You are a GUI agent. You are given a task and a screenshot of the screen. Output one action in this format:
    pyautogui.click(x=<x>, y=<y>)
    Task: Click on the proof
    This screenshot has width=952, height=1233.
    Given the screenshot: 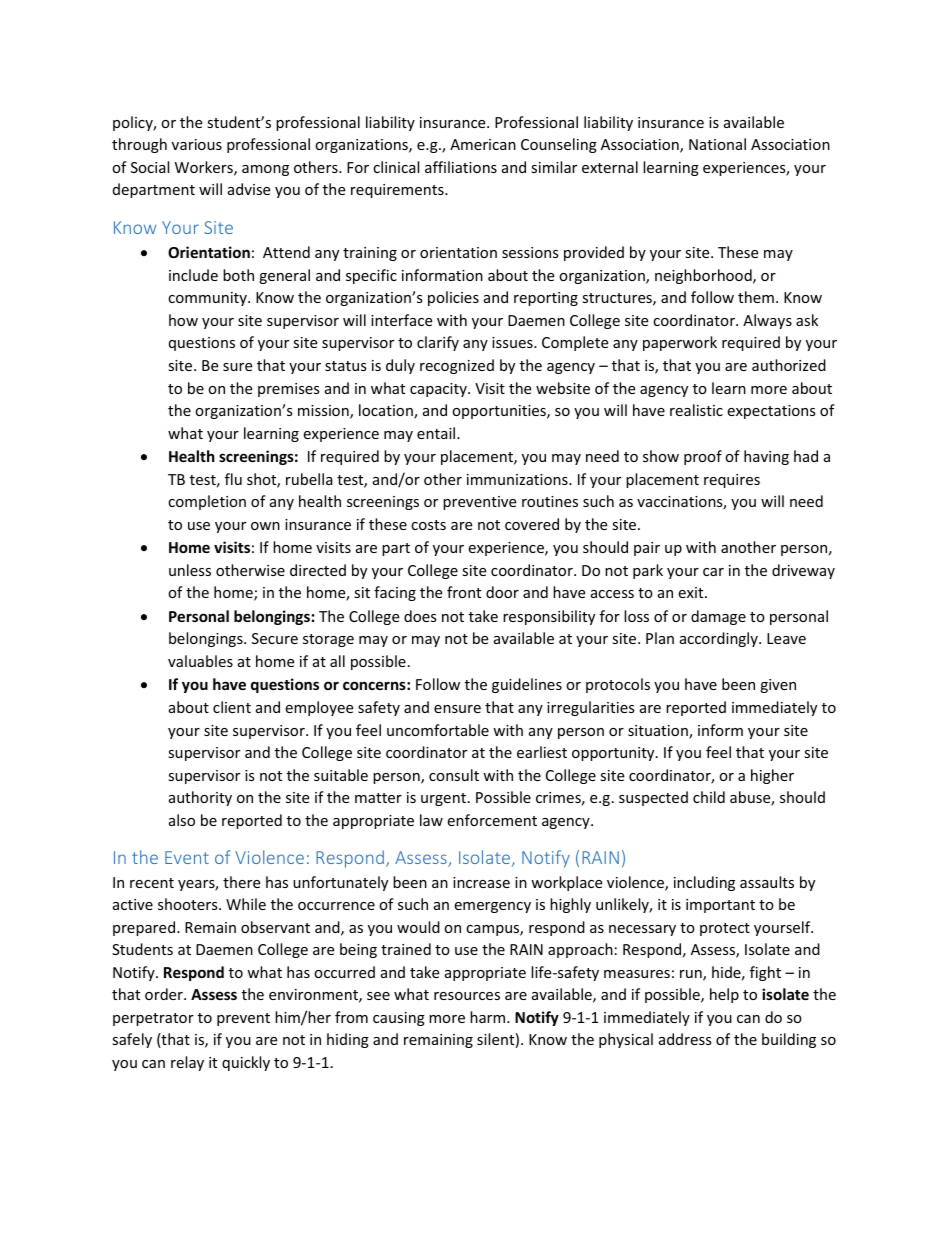 What is the action you would take?
    pyautogui.click(x=703, y=457)
